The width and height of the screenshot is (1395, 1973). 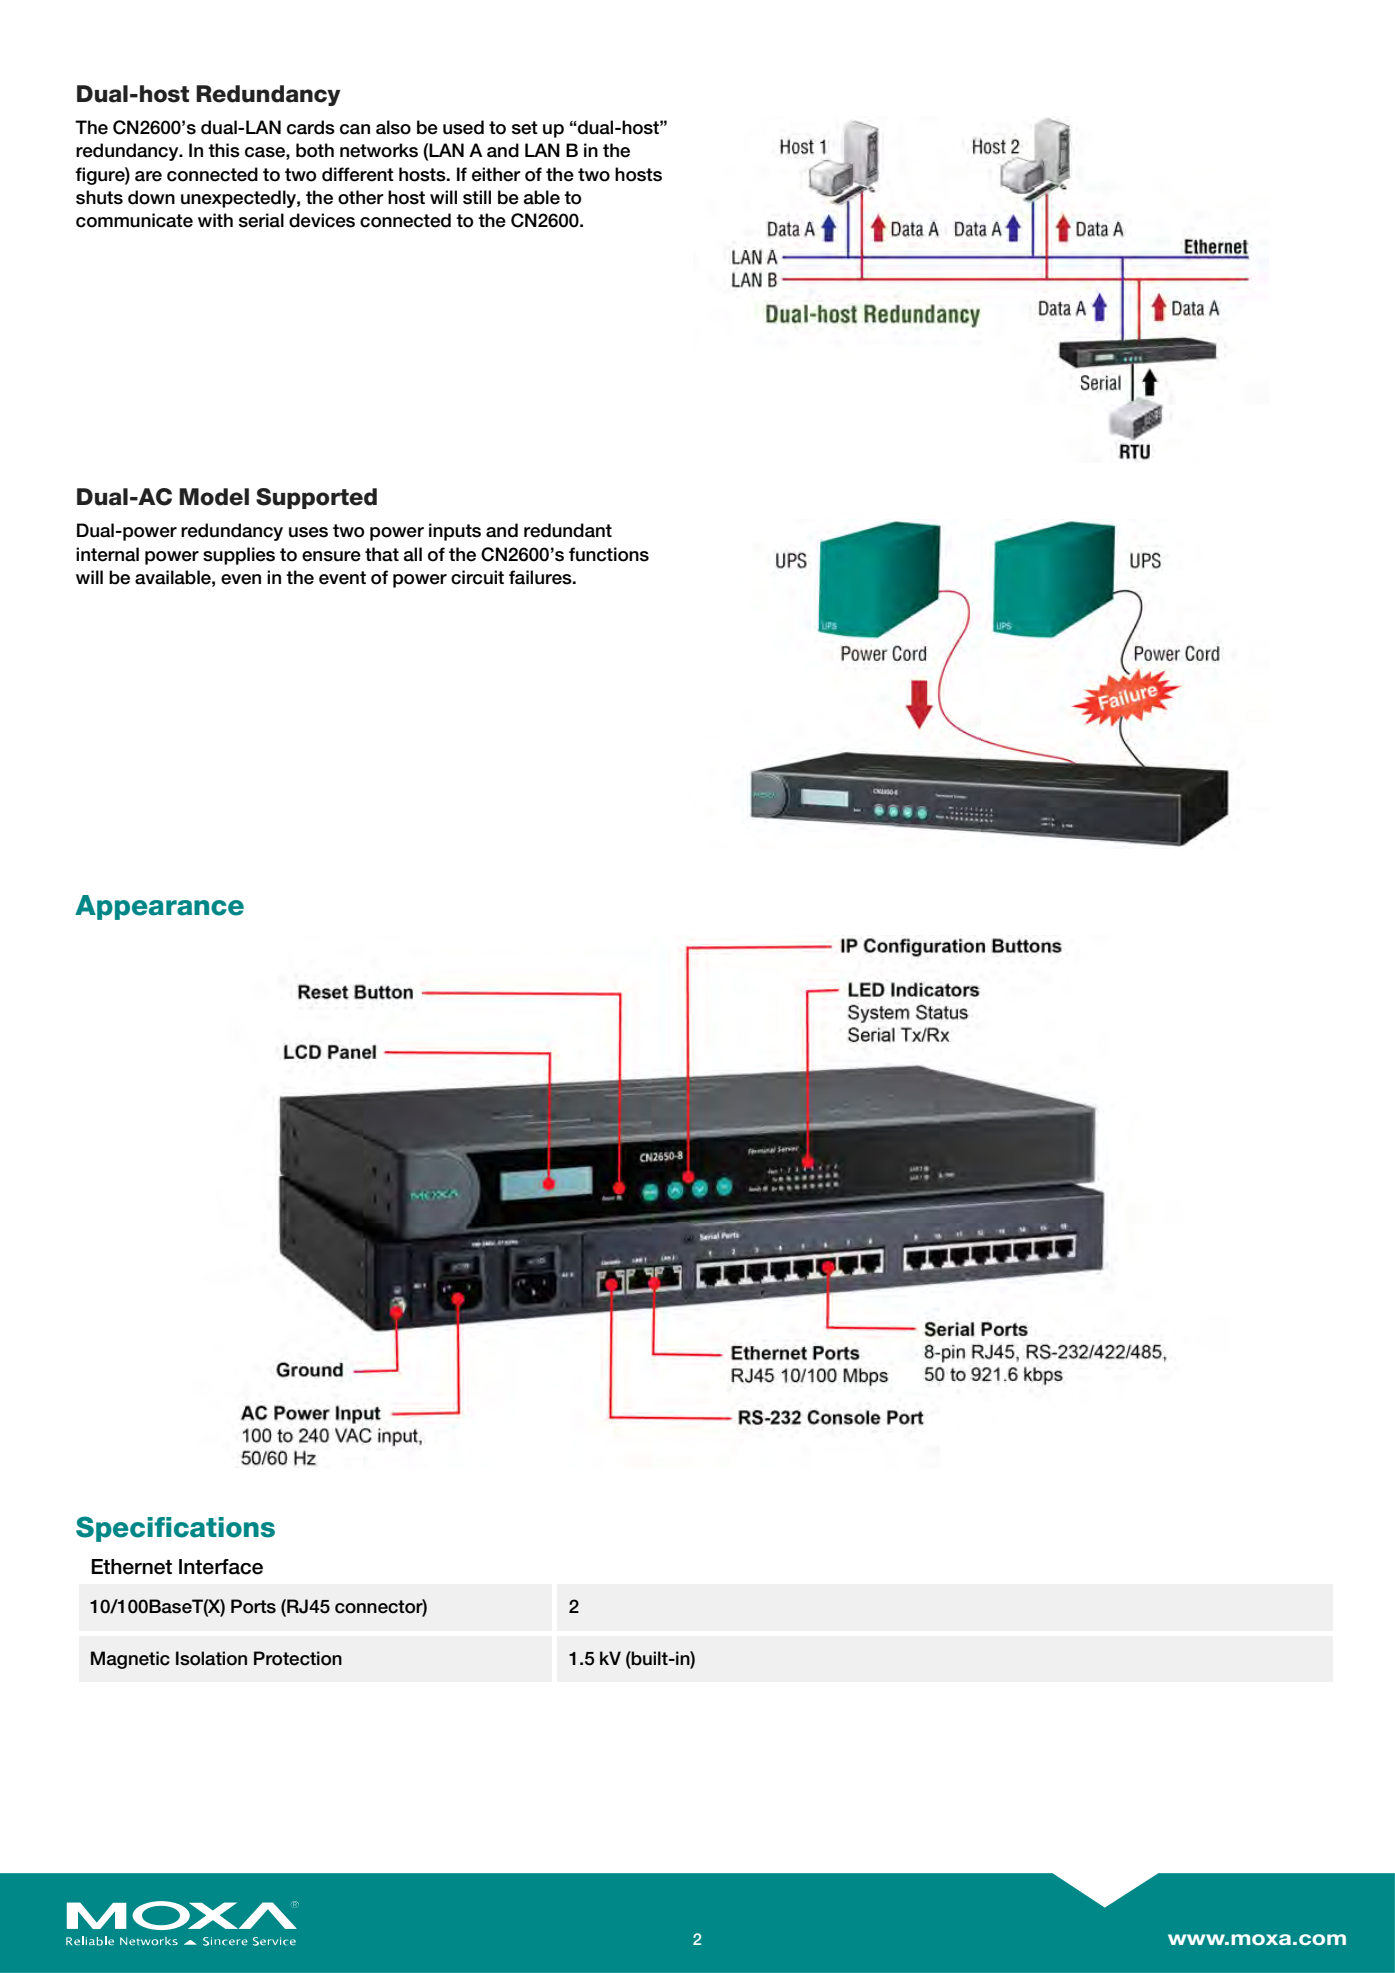 What do you see at coordinates (253, 1606) in the screenshot?
I see `Ports` at bounding box center [253, 1606].
